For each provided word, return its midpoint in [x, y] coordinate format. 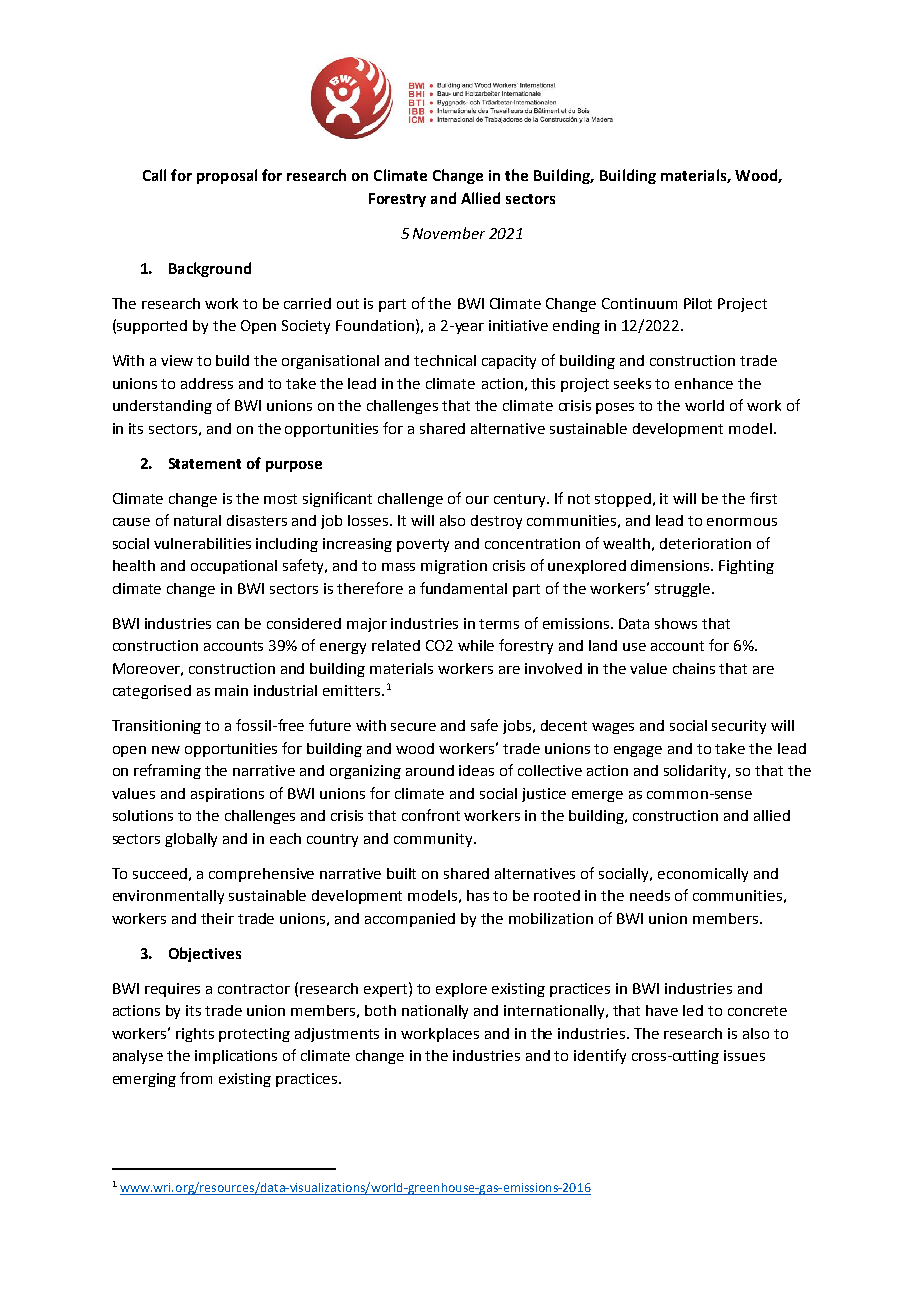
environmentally [168, 897]
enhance [704, 383]
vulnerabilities [202, 543]
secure [413, 727]
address [207, 383]
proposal [227, 176]
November [449, 233]
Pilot [698, 303]
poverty [423, 545]
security [739, 727]
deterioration [705, 543]
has [478, 895]
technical [445, 360]
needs [650, 895]
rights [195, 1035]
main [231, 690]
